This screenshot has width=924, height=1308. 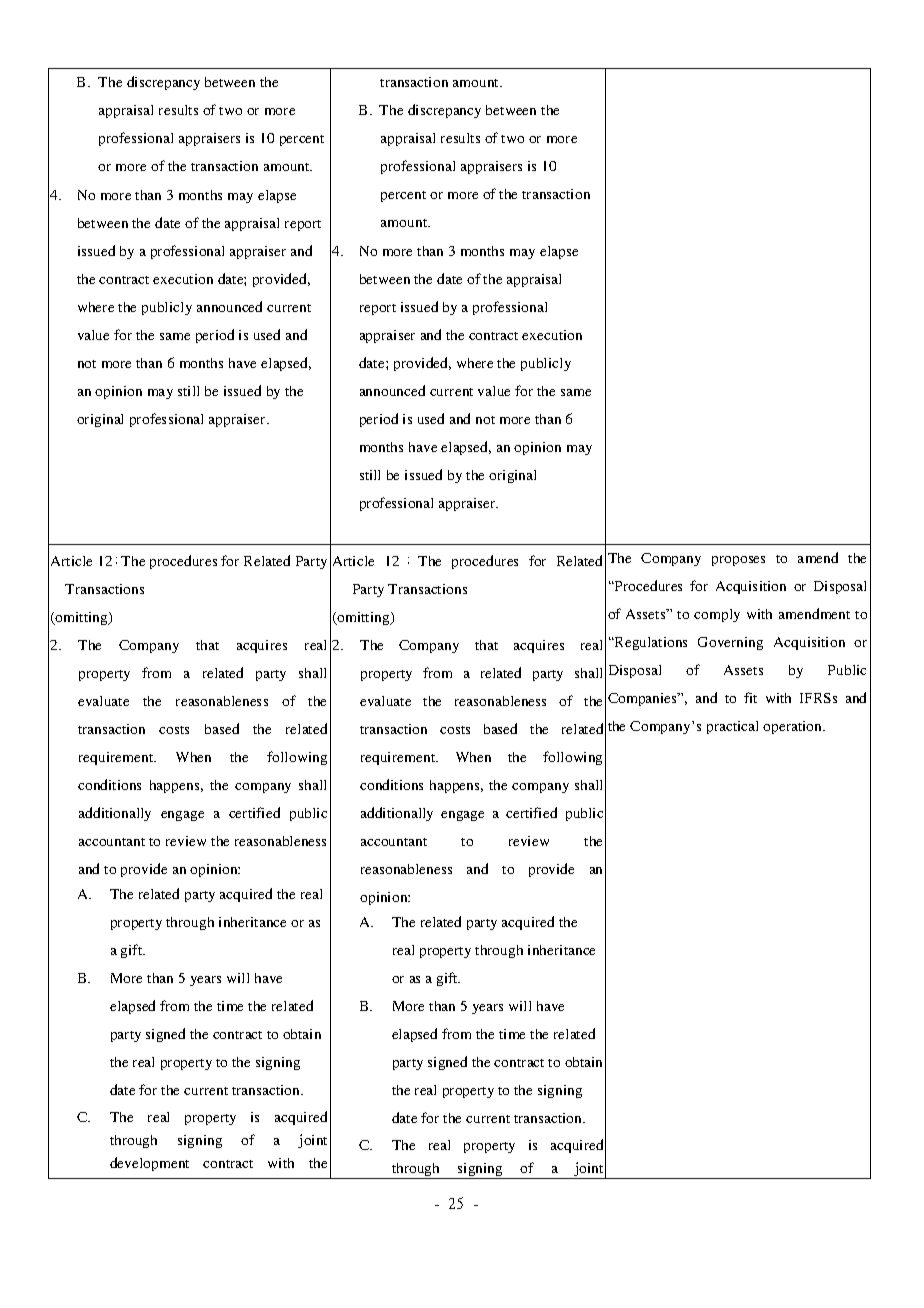 What do you see at coordinates (717, 615) in the screenshot?
I see `comply` at bounding box center [717, 615].
